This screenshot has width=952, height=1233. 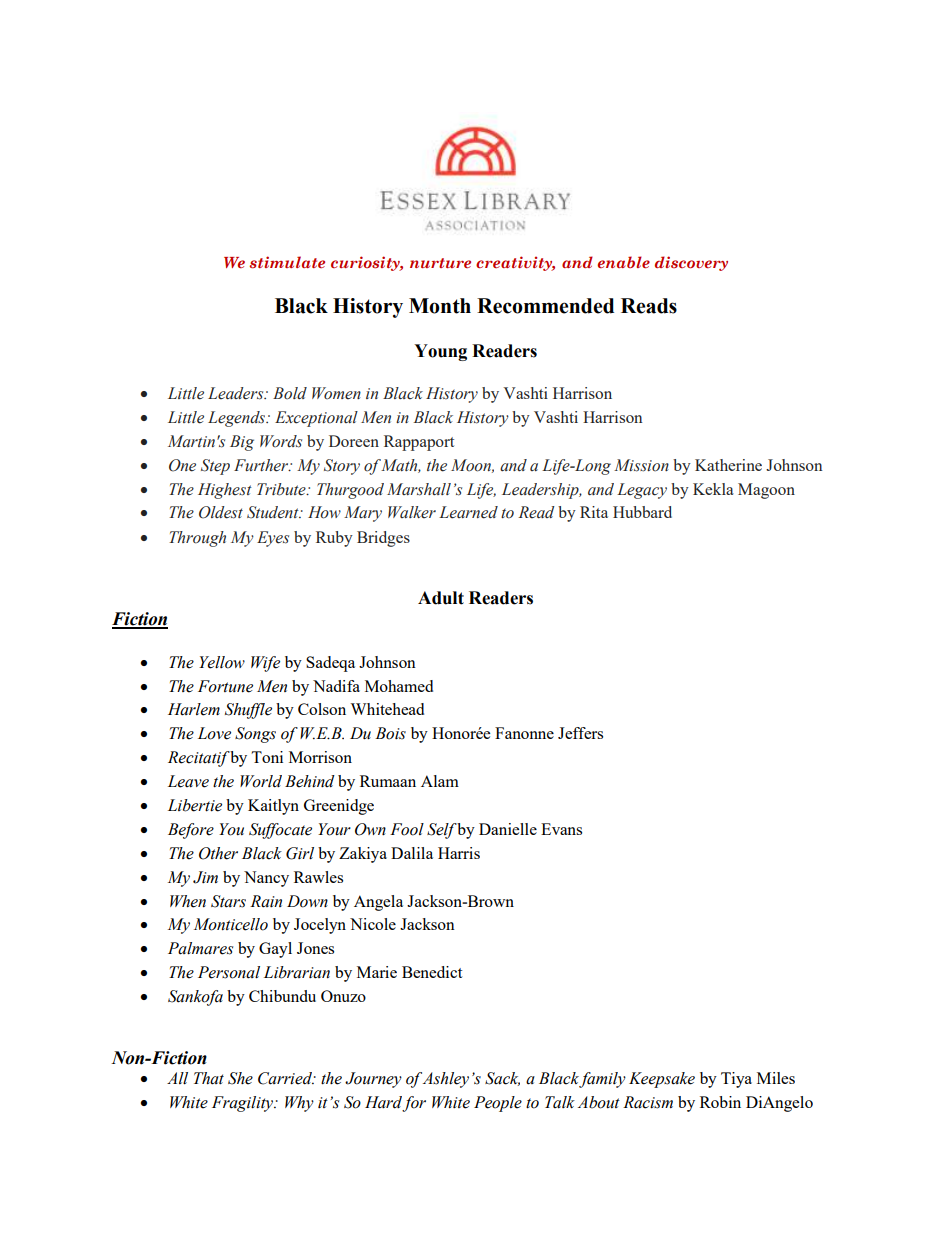 What do you see at coordinates (265, 664) in the screenshot?
I see `Wife` at bounding box center [265, 664].
